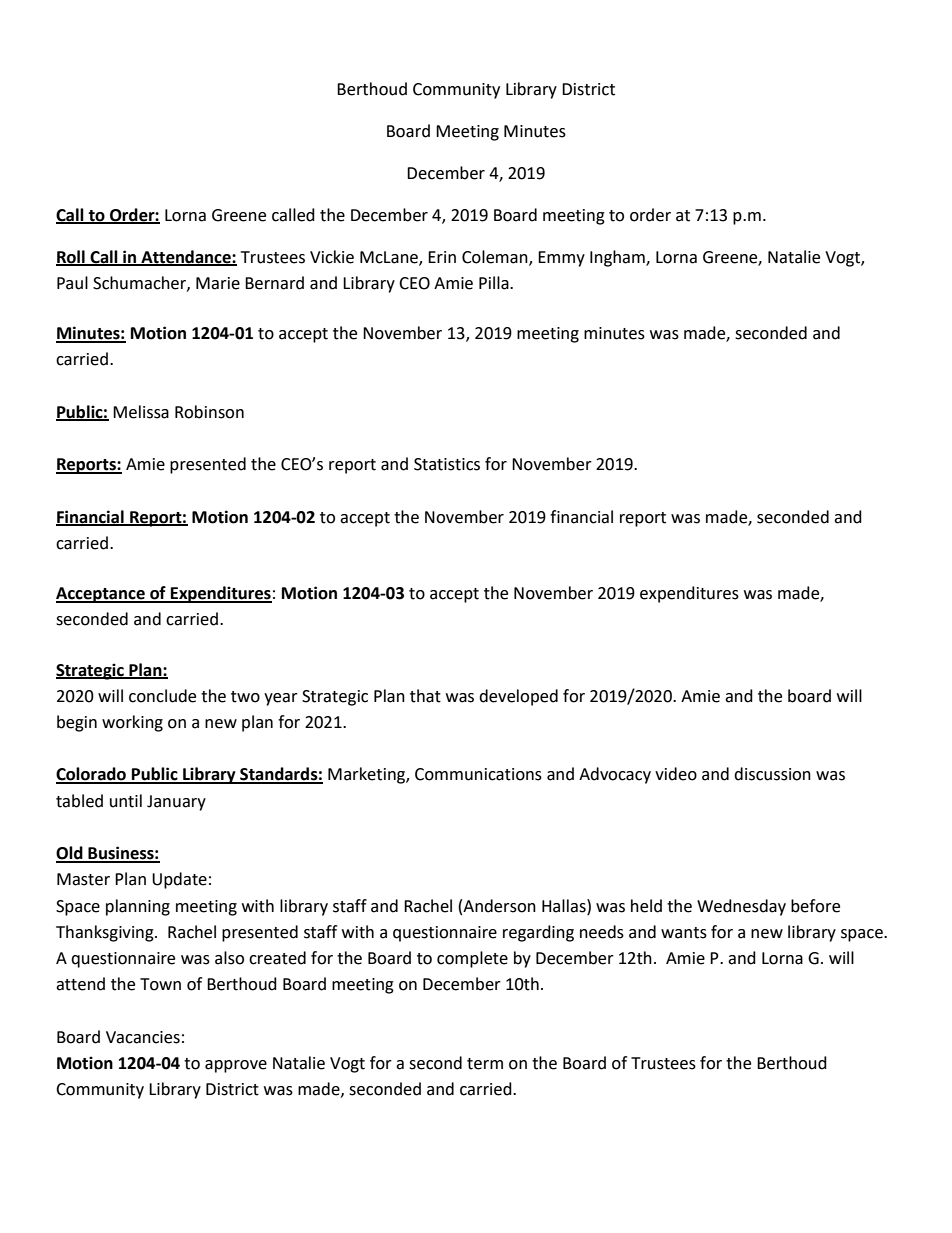 This screenshot has height=1233, width=952. Describe the element at coordinates (442, 257) in the screenshot. I see `Erin` at that location.
